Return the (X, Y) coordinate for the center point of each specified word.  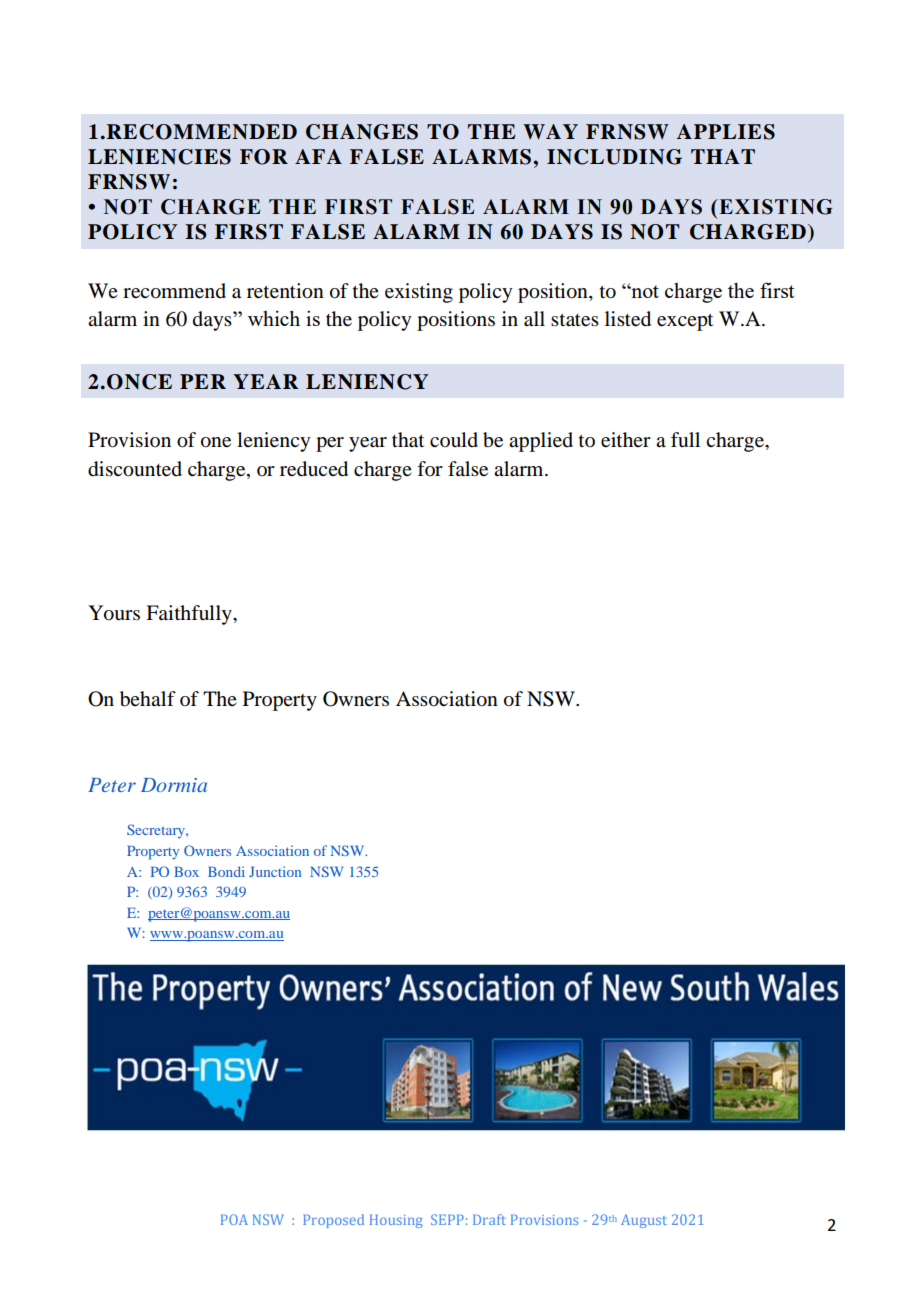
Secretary (157, 831)
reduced (314, 469)
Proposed (333, 1221)
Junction (275, 871)
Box (186, 871)
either (626, 440)
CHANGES (362, 132)
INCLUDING (614, 157)
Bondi (226, 871)
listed (628, 319)
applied (541, 442)
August (644, 1221)
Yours (114, 613)
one (216, 442)
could (454, 440)
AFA (318, 156)
